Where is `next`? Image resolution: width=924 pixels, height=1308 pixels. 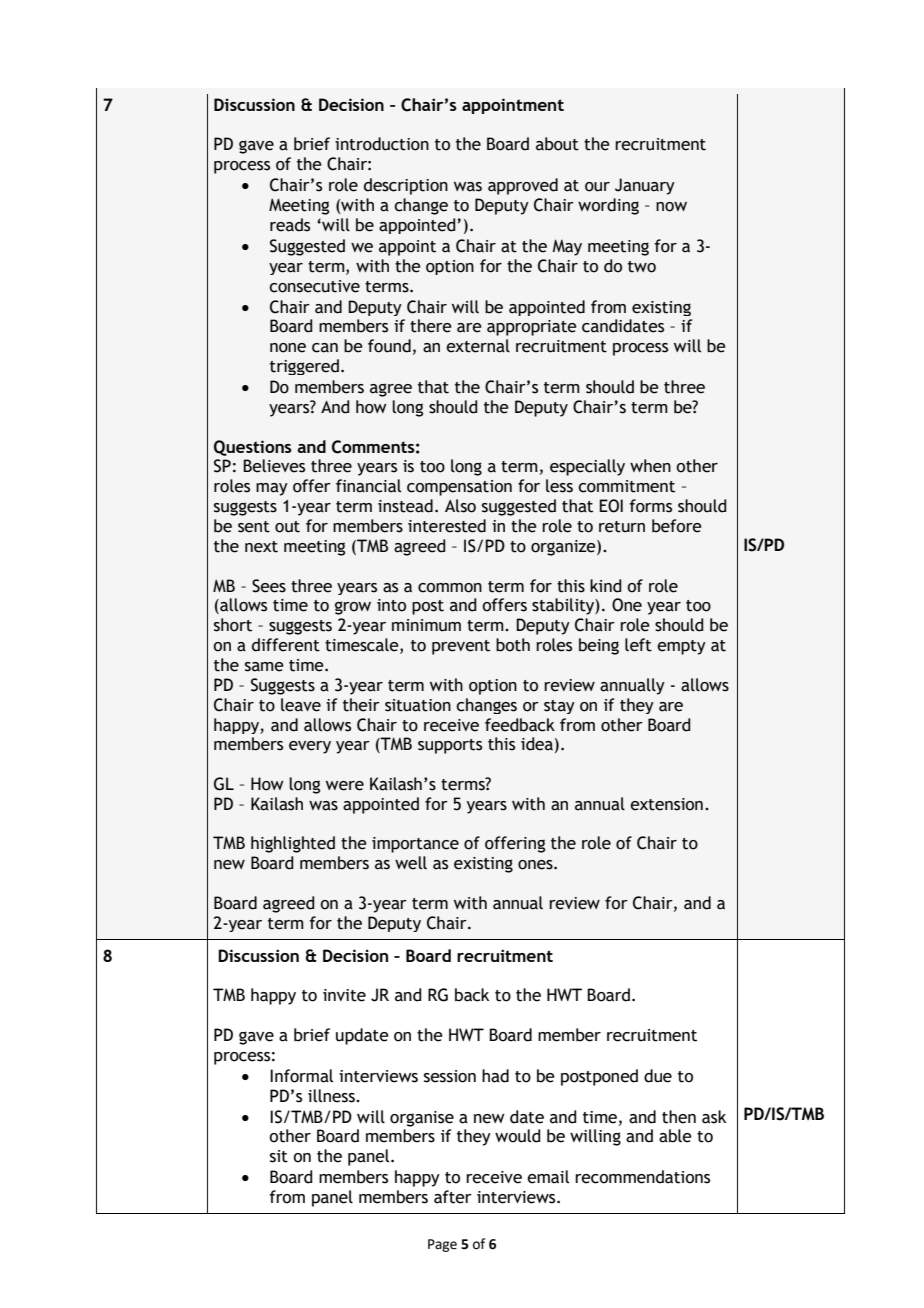
next is located at coordinates (261, 547).
